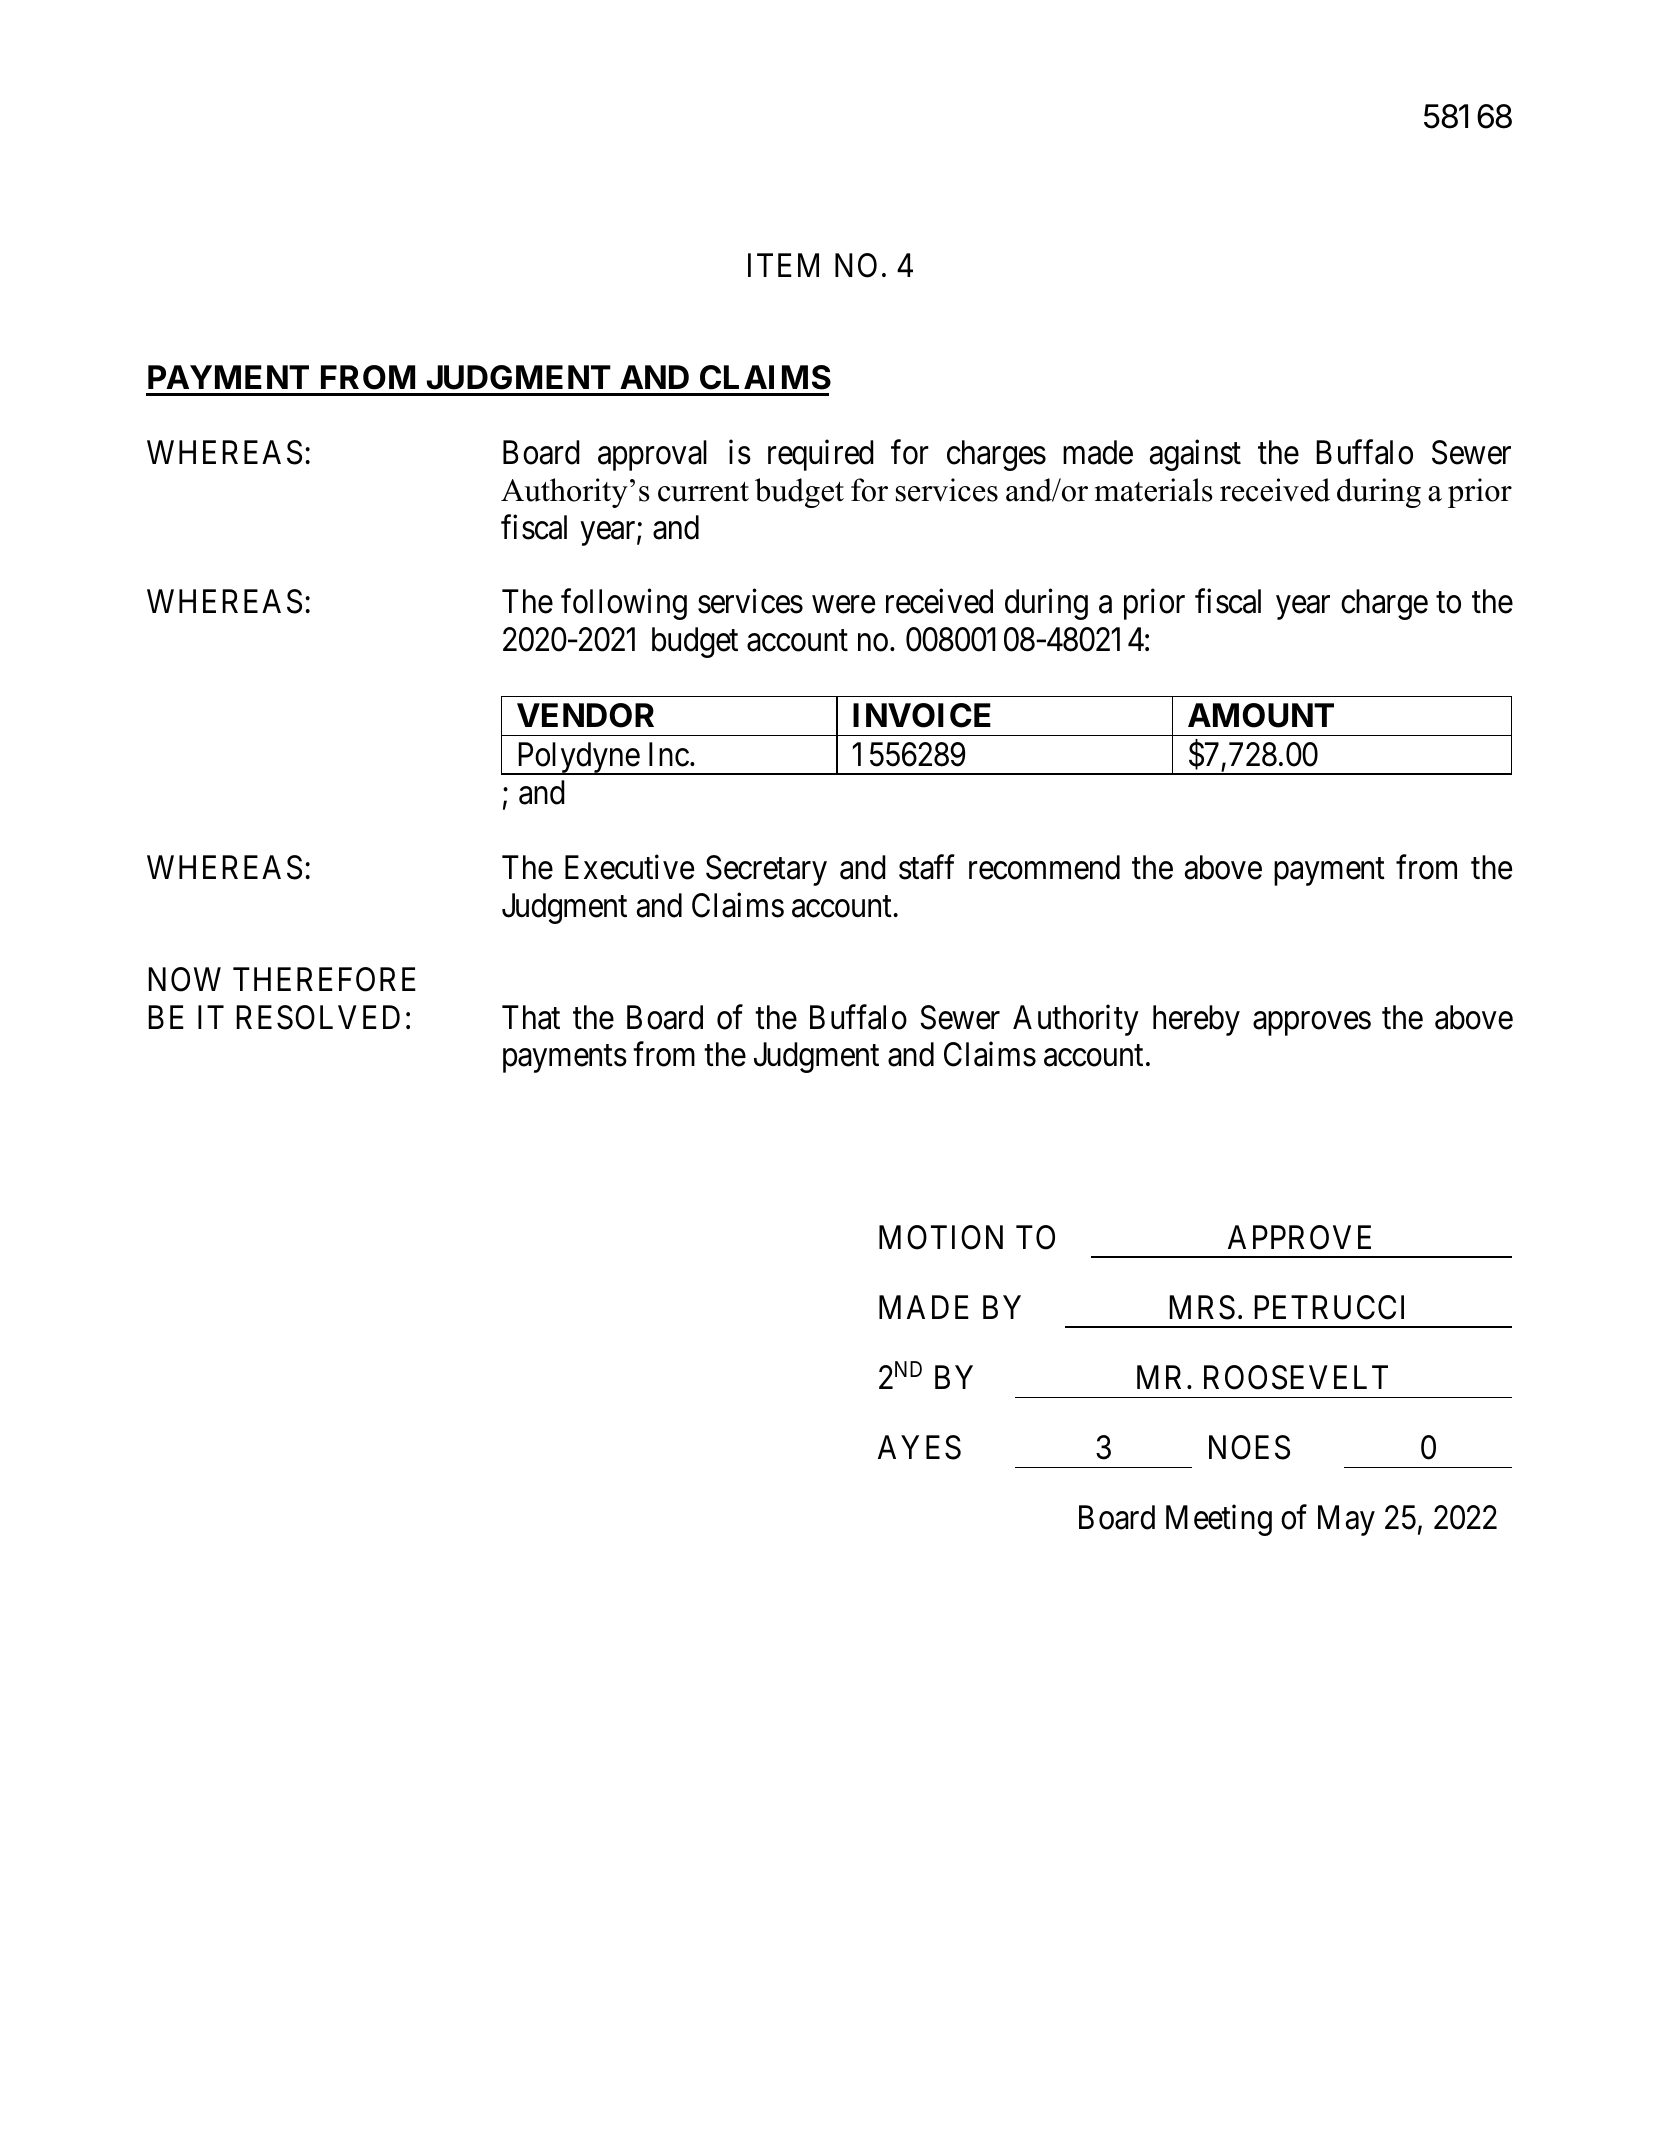  Describe the element at coordinates (919, 1447) in the screenshot. I see `AYES` at that location.
